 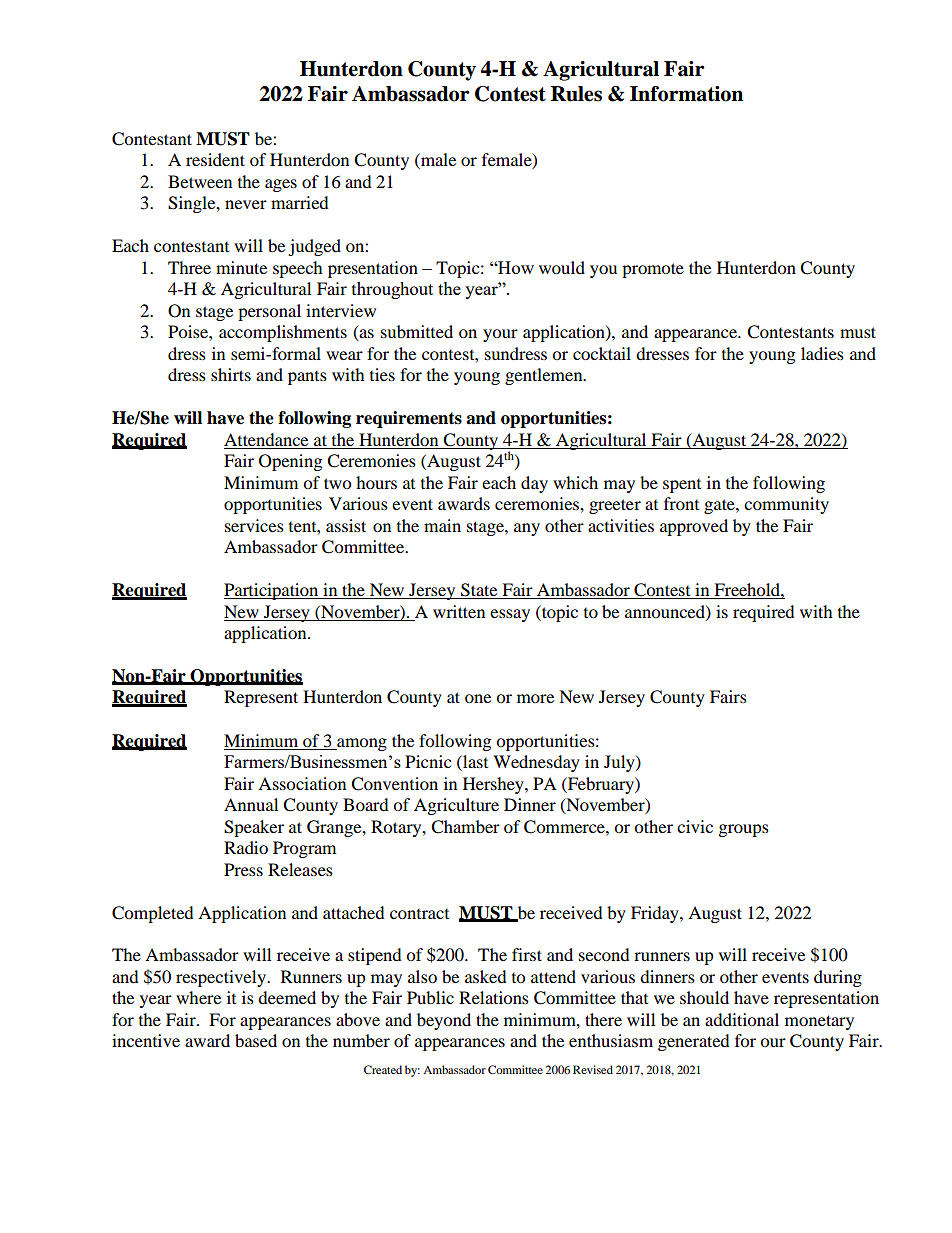 What do you see at coordinates (272, 591) in the image?
I see `Participation` at bounding box center [272, 591].
